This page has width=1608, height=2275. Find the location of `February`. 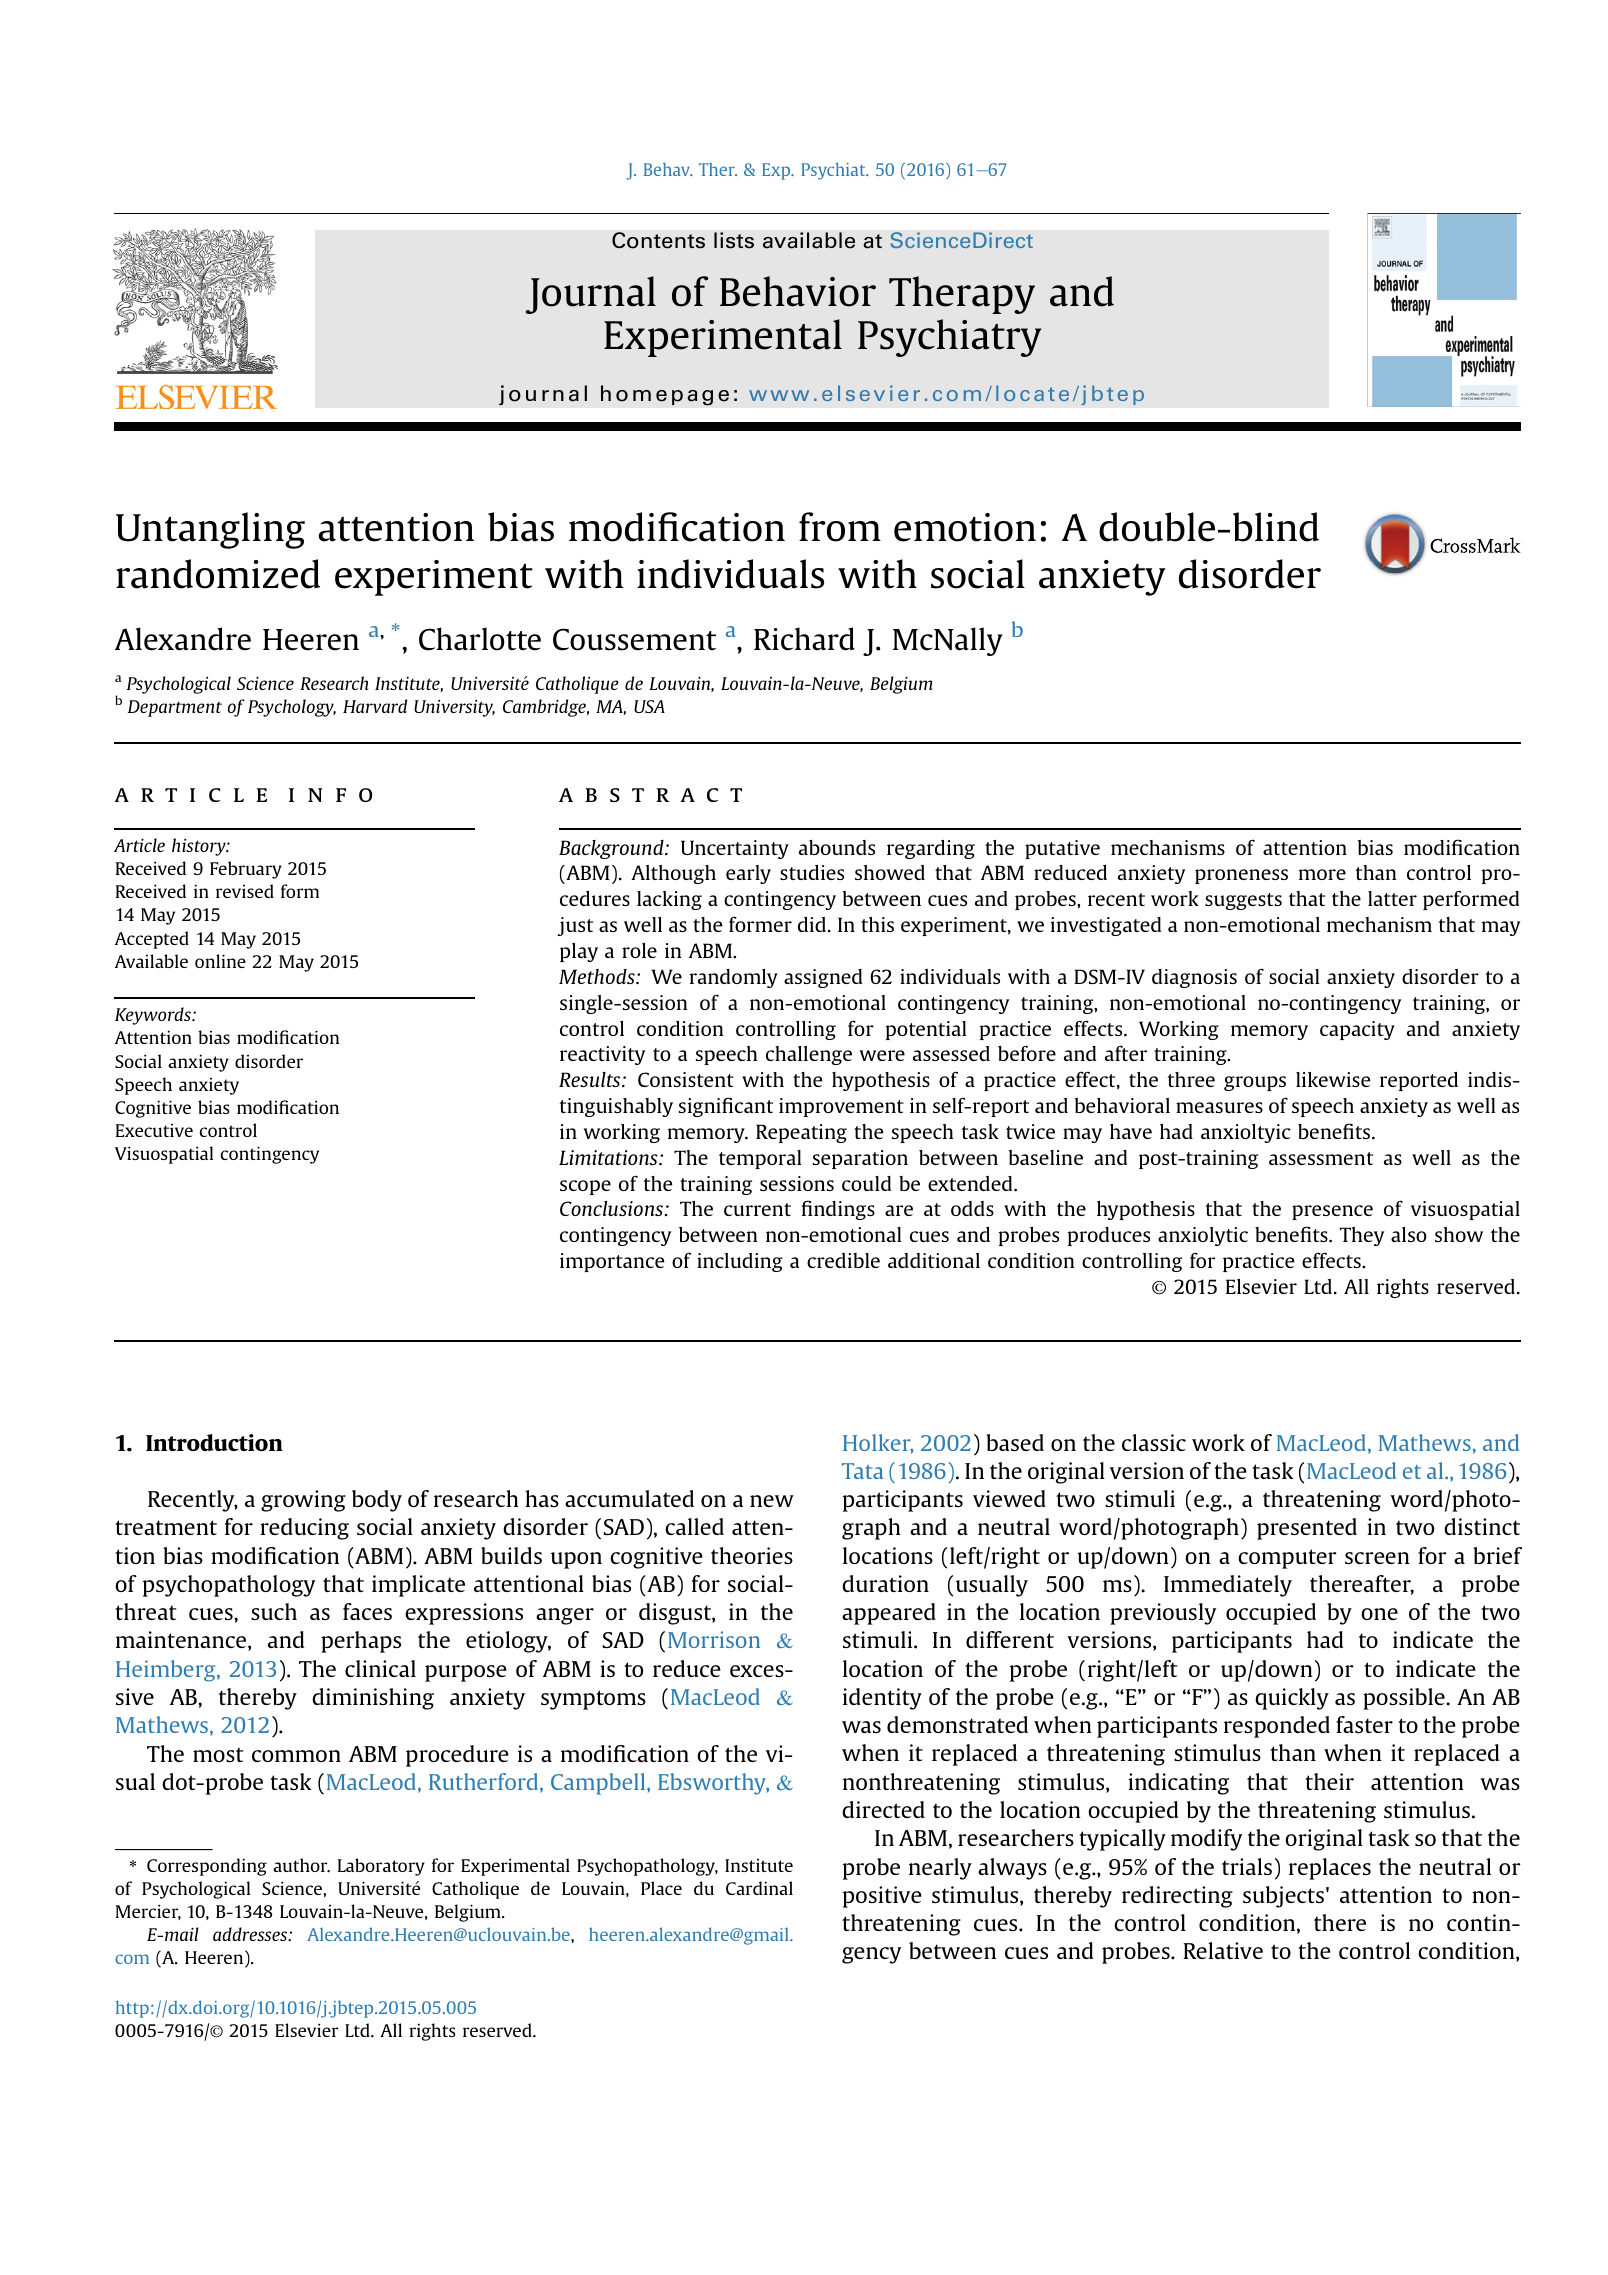

February is located at coordinates (246, 870).
